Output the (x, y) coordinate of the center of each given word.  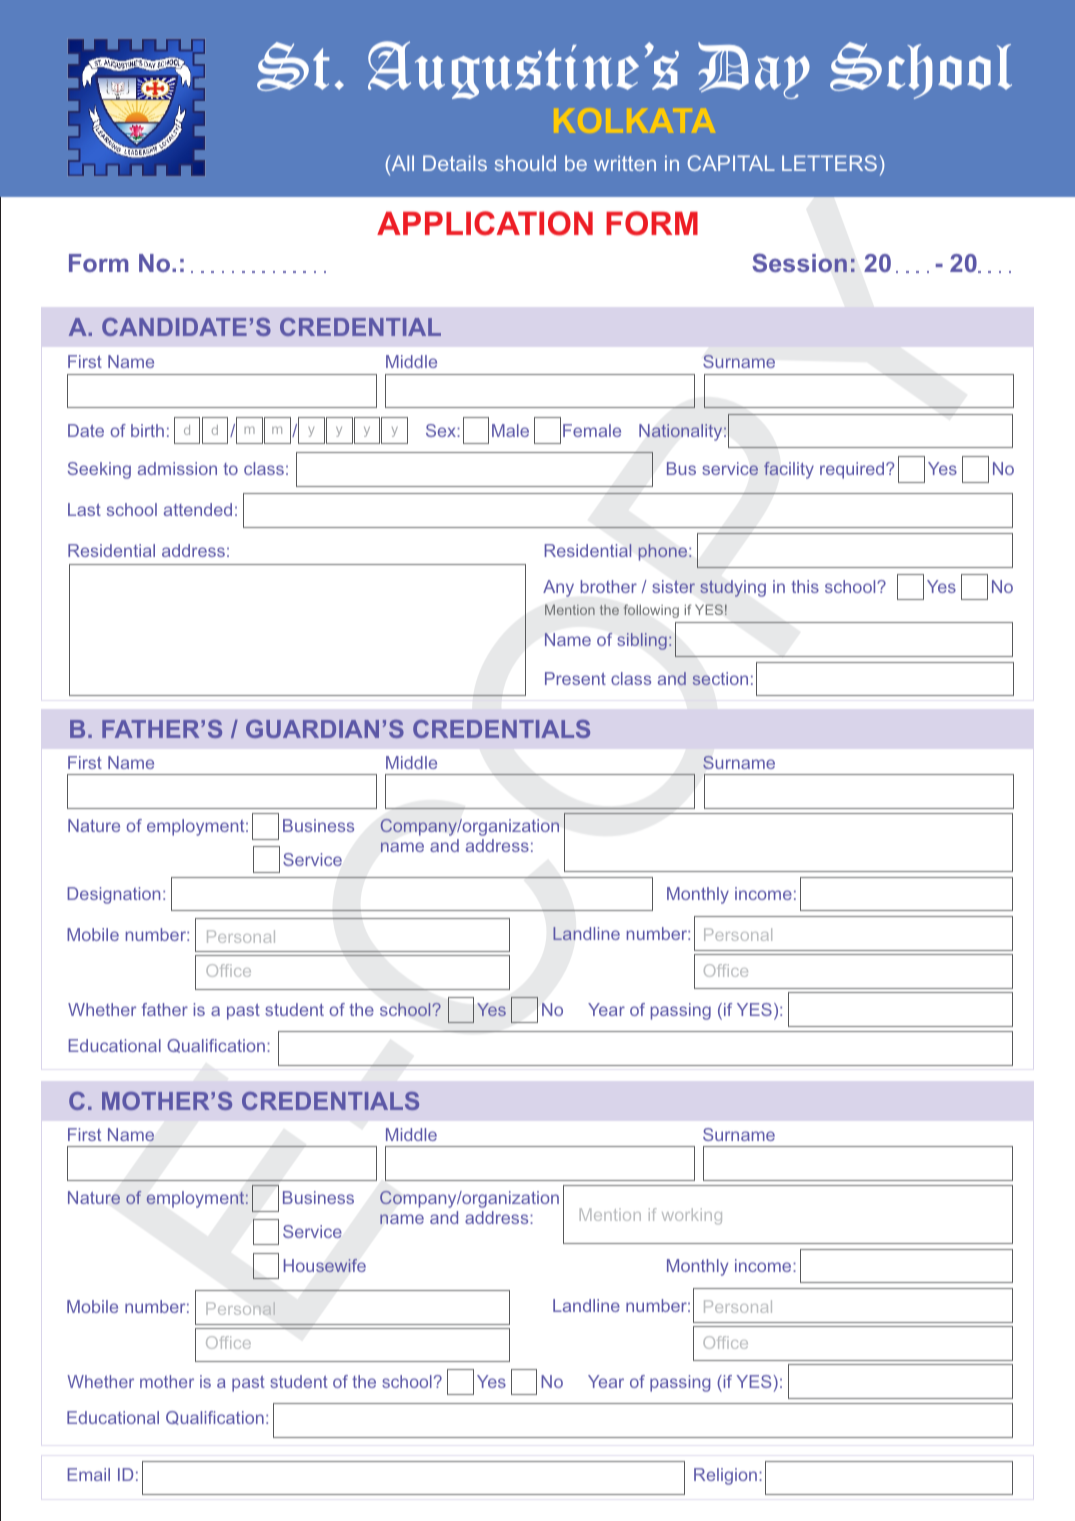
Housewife (325, 1265)
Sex (442, 430)
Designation (113, 895)
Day (754, 70)
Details (455, 163)
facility (789, 470)
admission (177, 468)
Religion (725, 1476)
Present (575, 678)
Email (89, 1474)
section (720, 678)
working (692, 1216)
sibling (642, 641)
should (525, 163)
